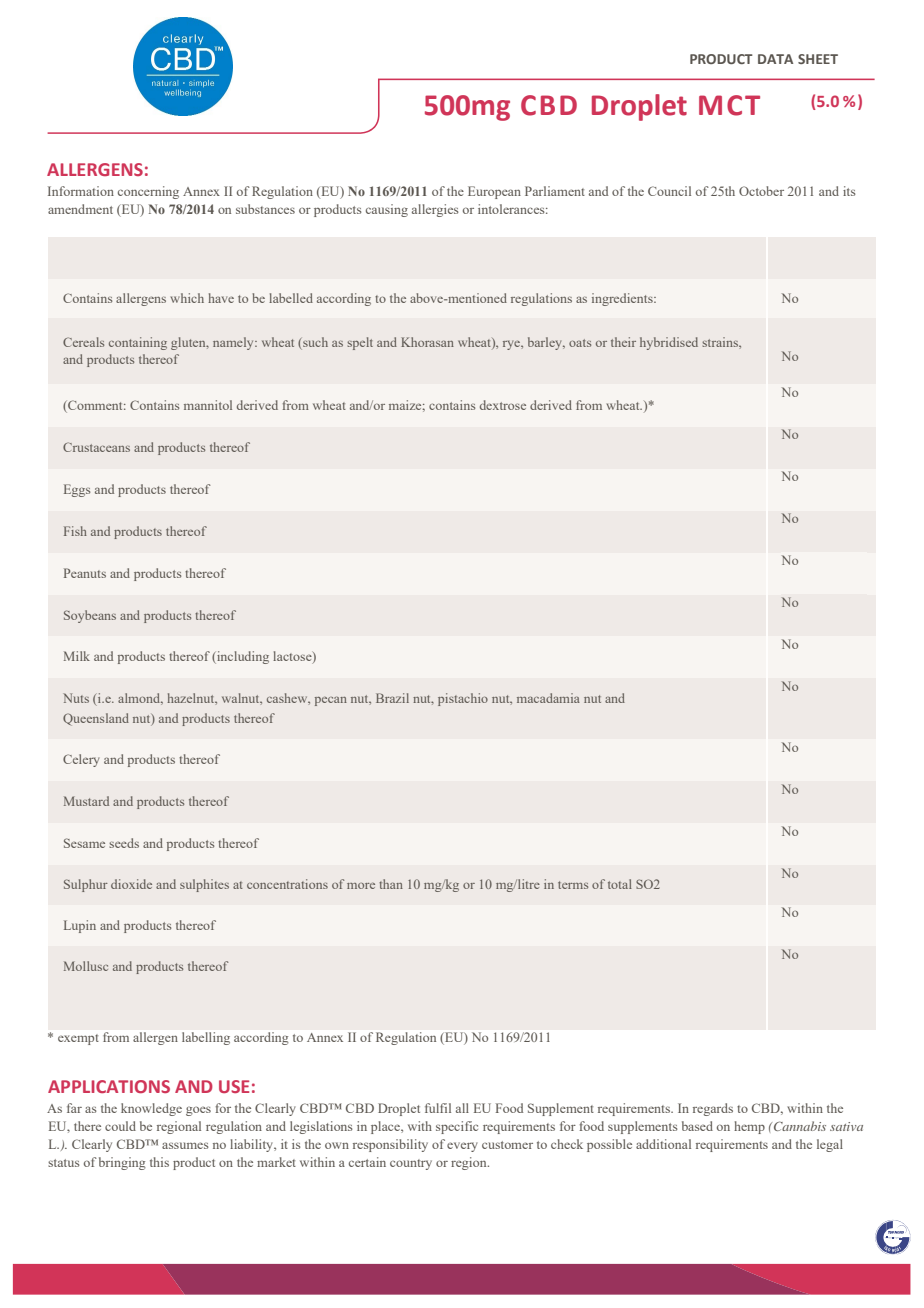 The width and height of the screenshot is (924, 1308). I want to click on dioxide, so click(131, 884).
